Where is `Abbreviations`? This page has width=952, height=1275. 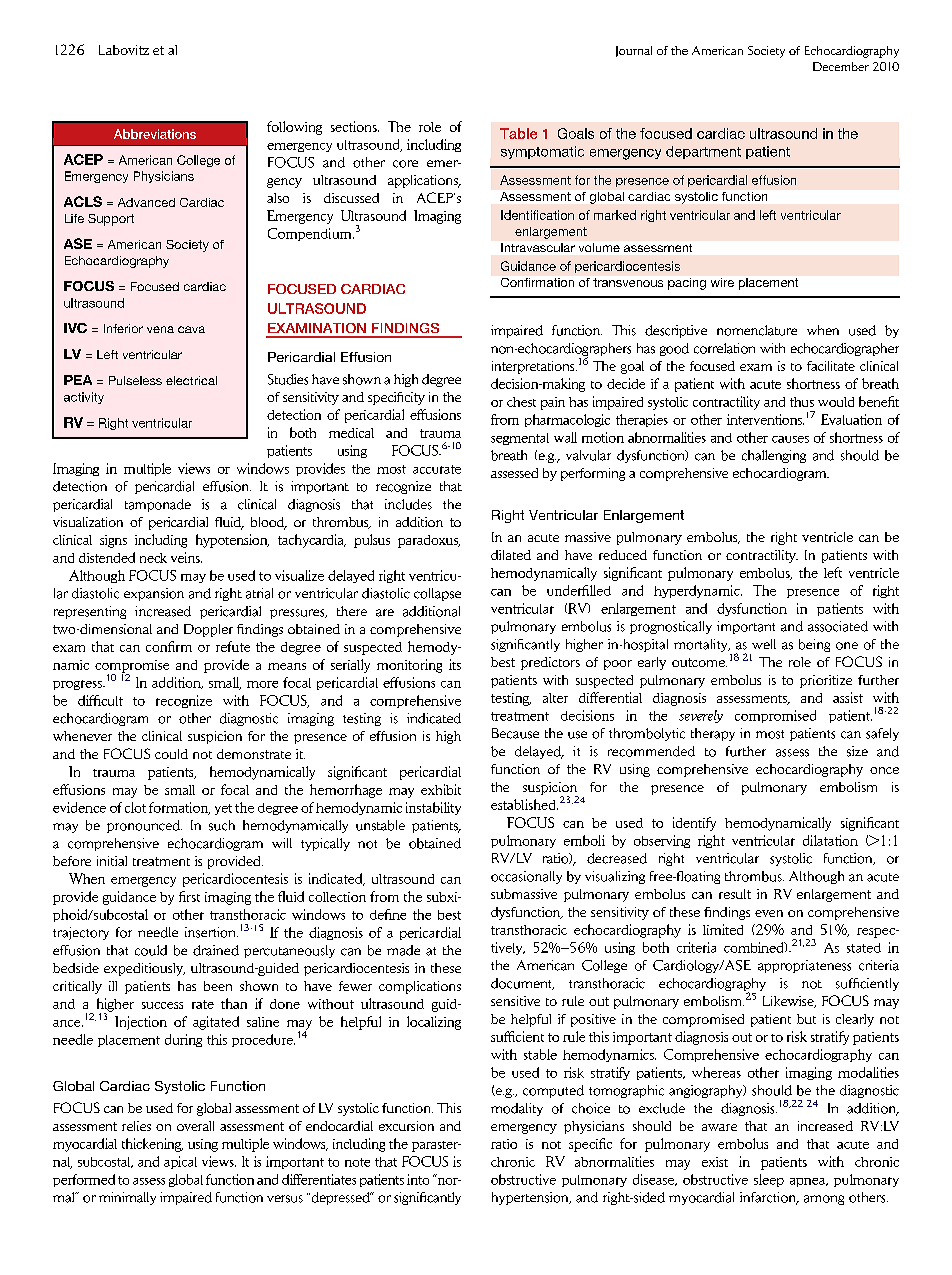 Abbreviations is located at coordinates (155, 134).
